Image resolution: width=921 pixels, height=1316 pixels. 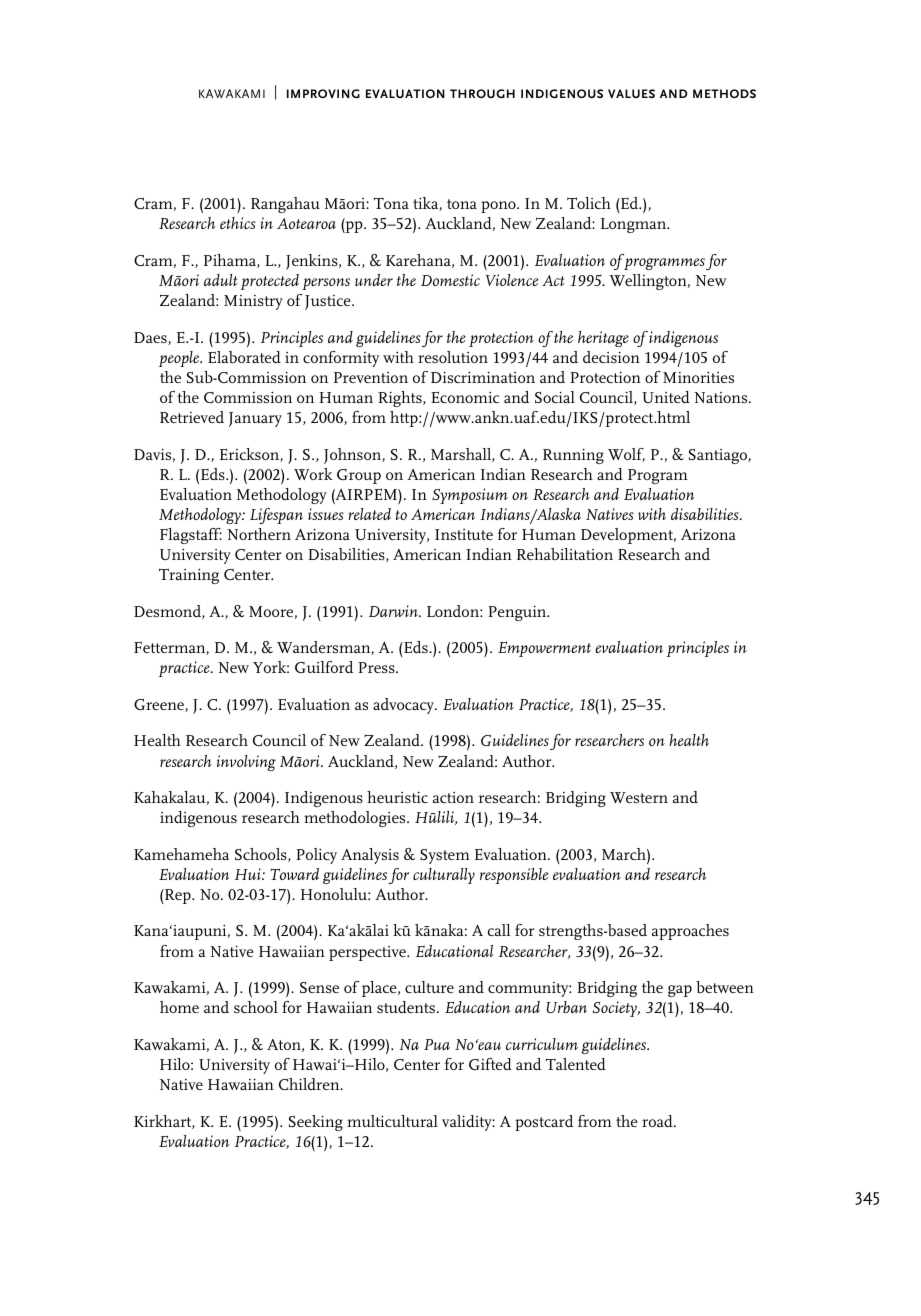 I want to click on Hui, so click(x=249, y=874).
